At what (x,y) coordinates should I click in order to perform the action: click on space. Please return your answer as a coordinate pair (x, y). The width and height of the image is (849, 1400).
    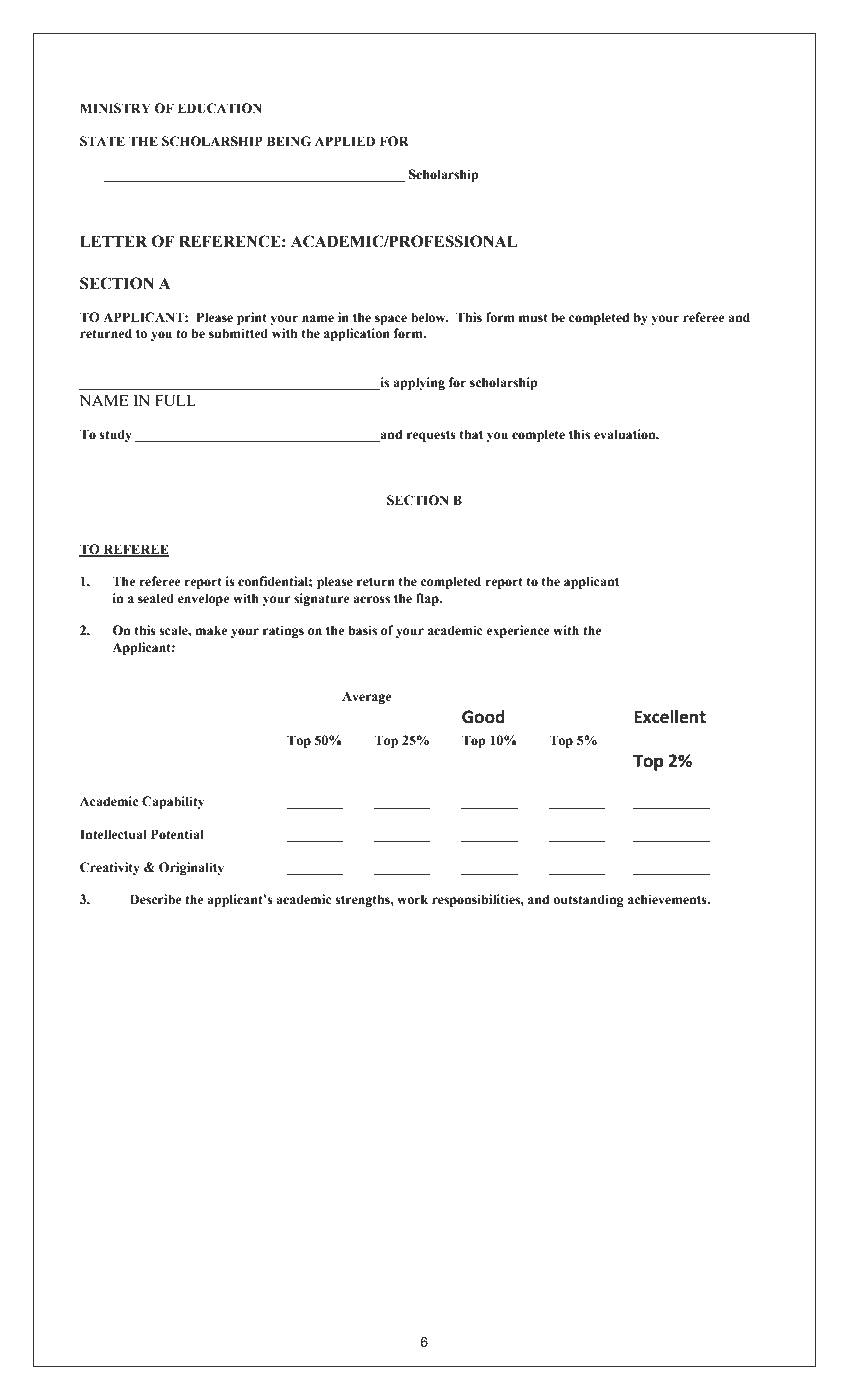
    Looking at the image, I should click on (391, 320).
